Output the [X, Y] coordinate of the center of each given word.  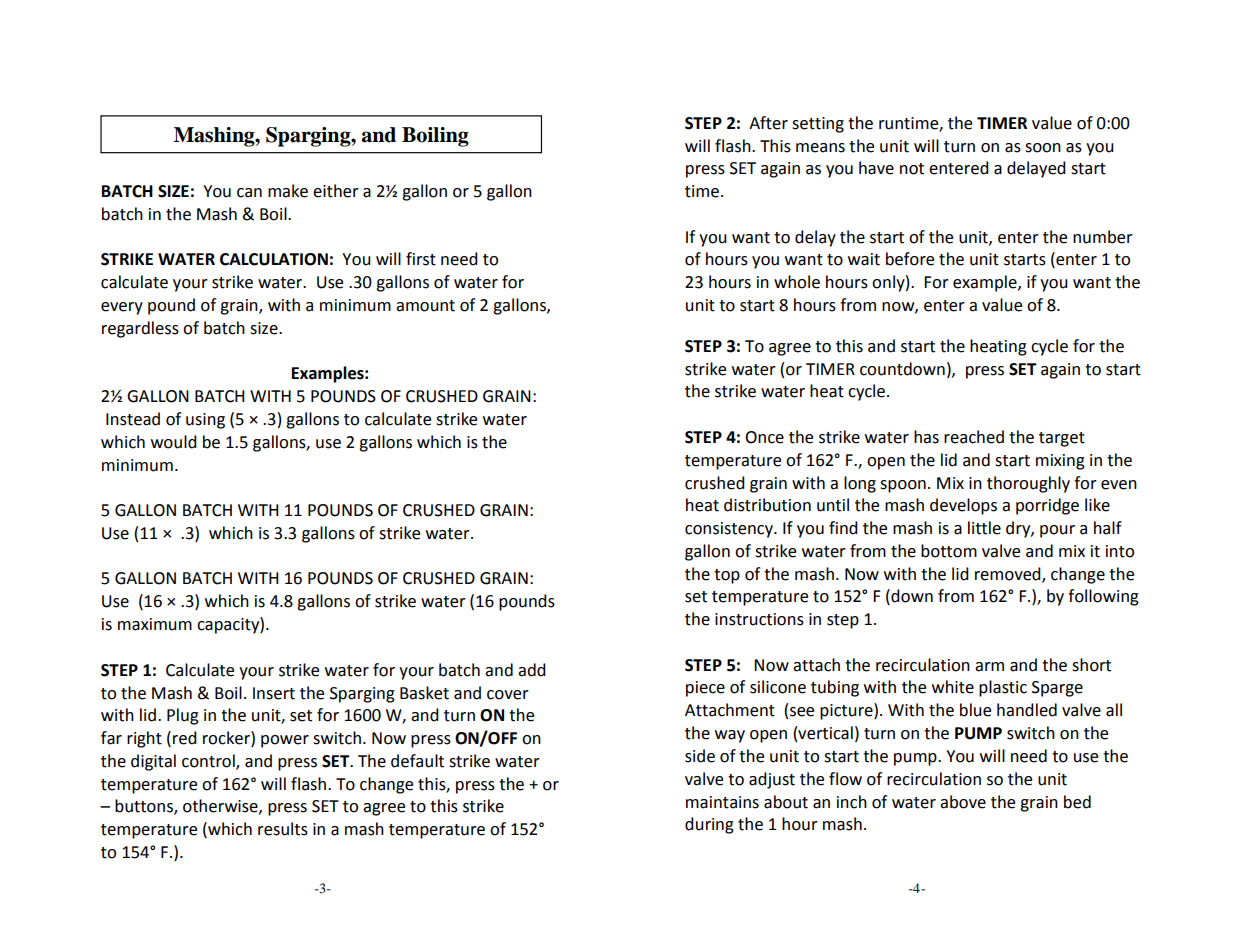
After [768, 123]
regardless [140, 329]
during [709, 825]
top [727, 576]
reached [974, 437]
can [249, 193]
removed [1009, 574]
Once [764, 437]
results [283, 829]
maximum [155, 624]
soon [1043, 148]
